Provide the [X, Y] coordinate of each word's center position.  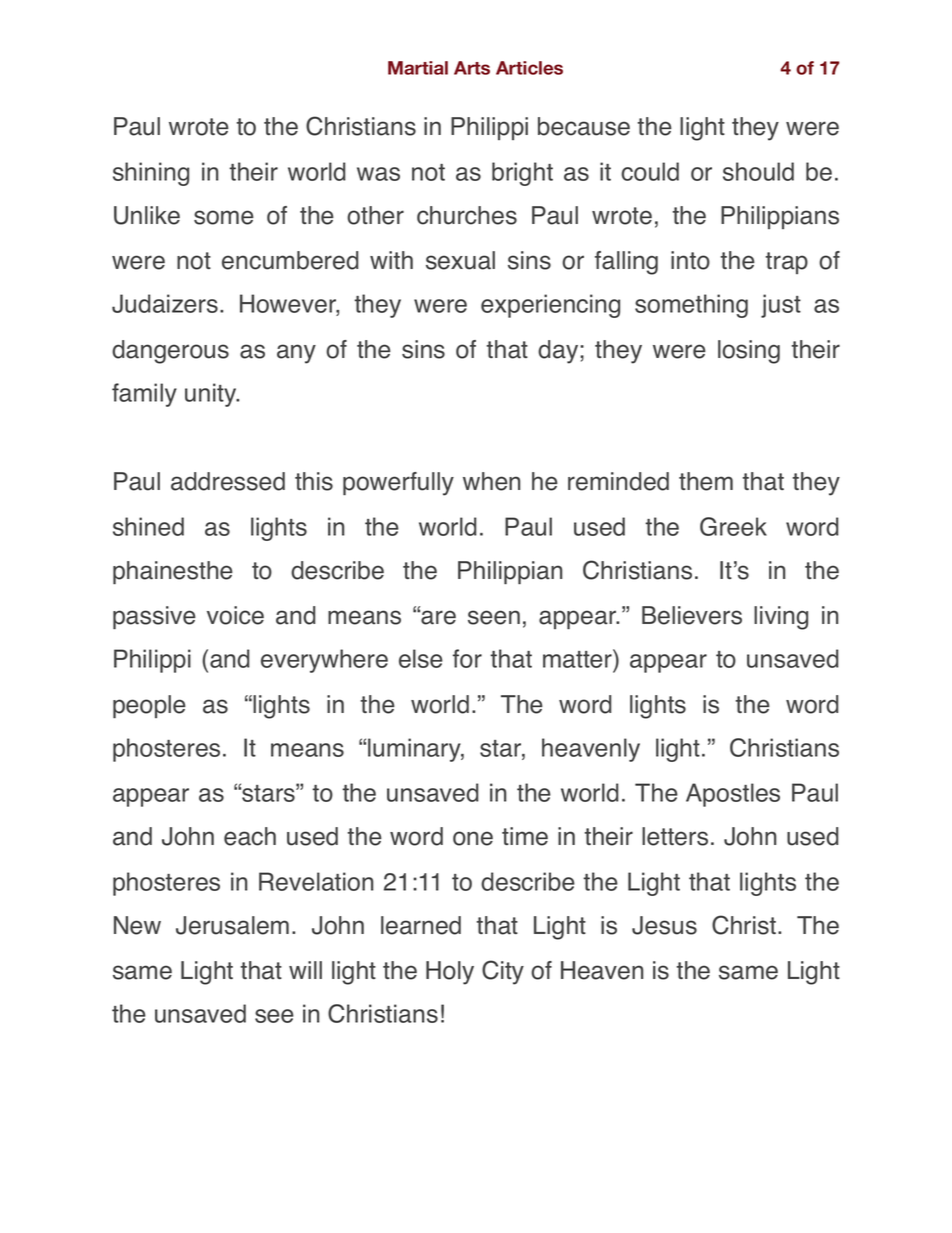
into [690, 260]
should [758, 171]
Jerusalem [232, 925]
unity [212, 395]
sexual [460, 260]
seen [494, 617]
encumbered [290, 260]
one [473, 838]
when [491, 481]
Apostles [733, 795]
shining [151, 174]
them [706, 481]
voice [235, 615]
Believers [692, 615]
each [250, 836]
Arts [472, 68]
